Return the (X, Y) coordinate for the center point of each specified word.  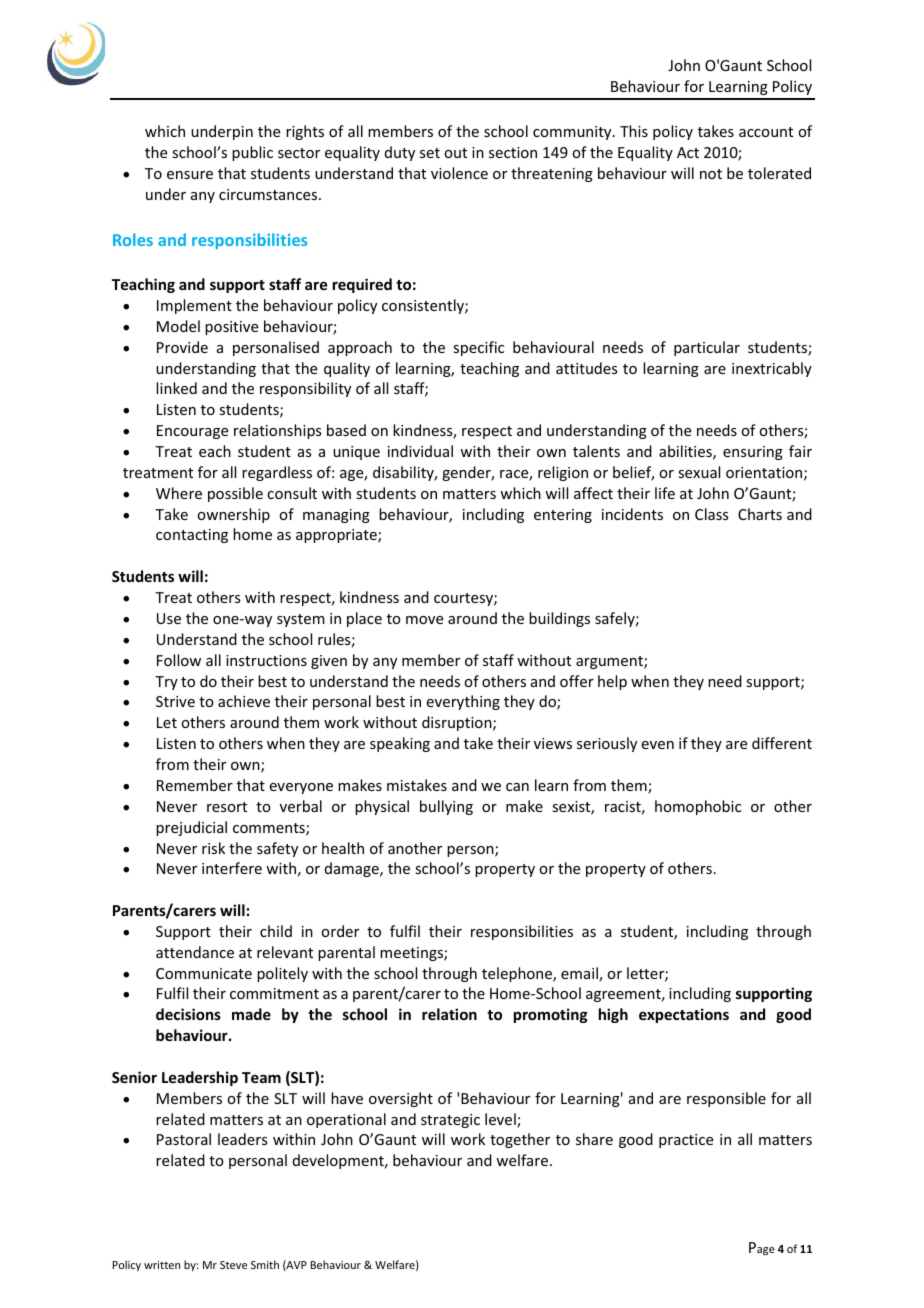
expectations (684, 1015)
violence (459, 173)
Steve (233, 1265)
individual (420, 451)
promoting (551, 1015)
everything (463, 702)
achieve (244, 701)
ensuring (753, 453)
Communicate (204, 973)
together (520, 1140)
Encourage (192, 432)
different (782, 743)
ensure (190, 175)
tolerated (779, 173)
